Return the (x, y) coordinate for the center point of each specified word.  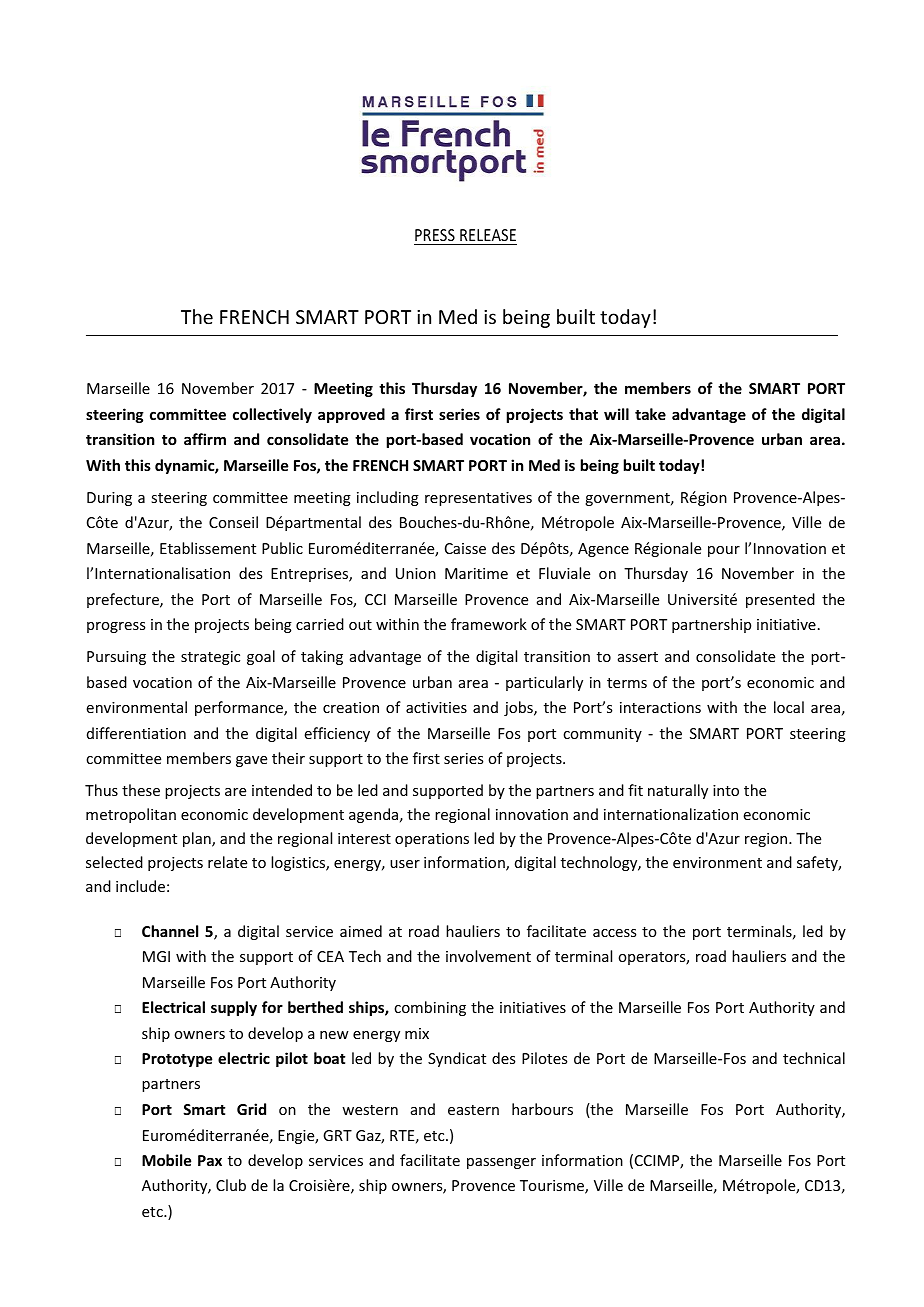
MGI (156, 956)
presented (780, 600)
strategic (210, 658)
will (616, 414)
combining (430, 1008)
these (141, 790)
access (614, 933)
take (650, 414)
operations (432, 840)
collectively (272, 415)
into (726, 790)
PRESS (435, 237)
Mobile (166, 1160)
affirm (205, 439)
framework (489, 624)
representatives (478, 499)
